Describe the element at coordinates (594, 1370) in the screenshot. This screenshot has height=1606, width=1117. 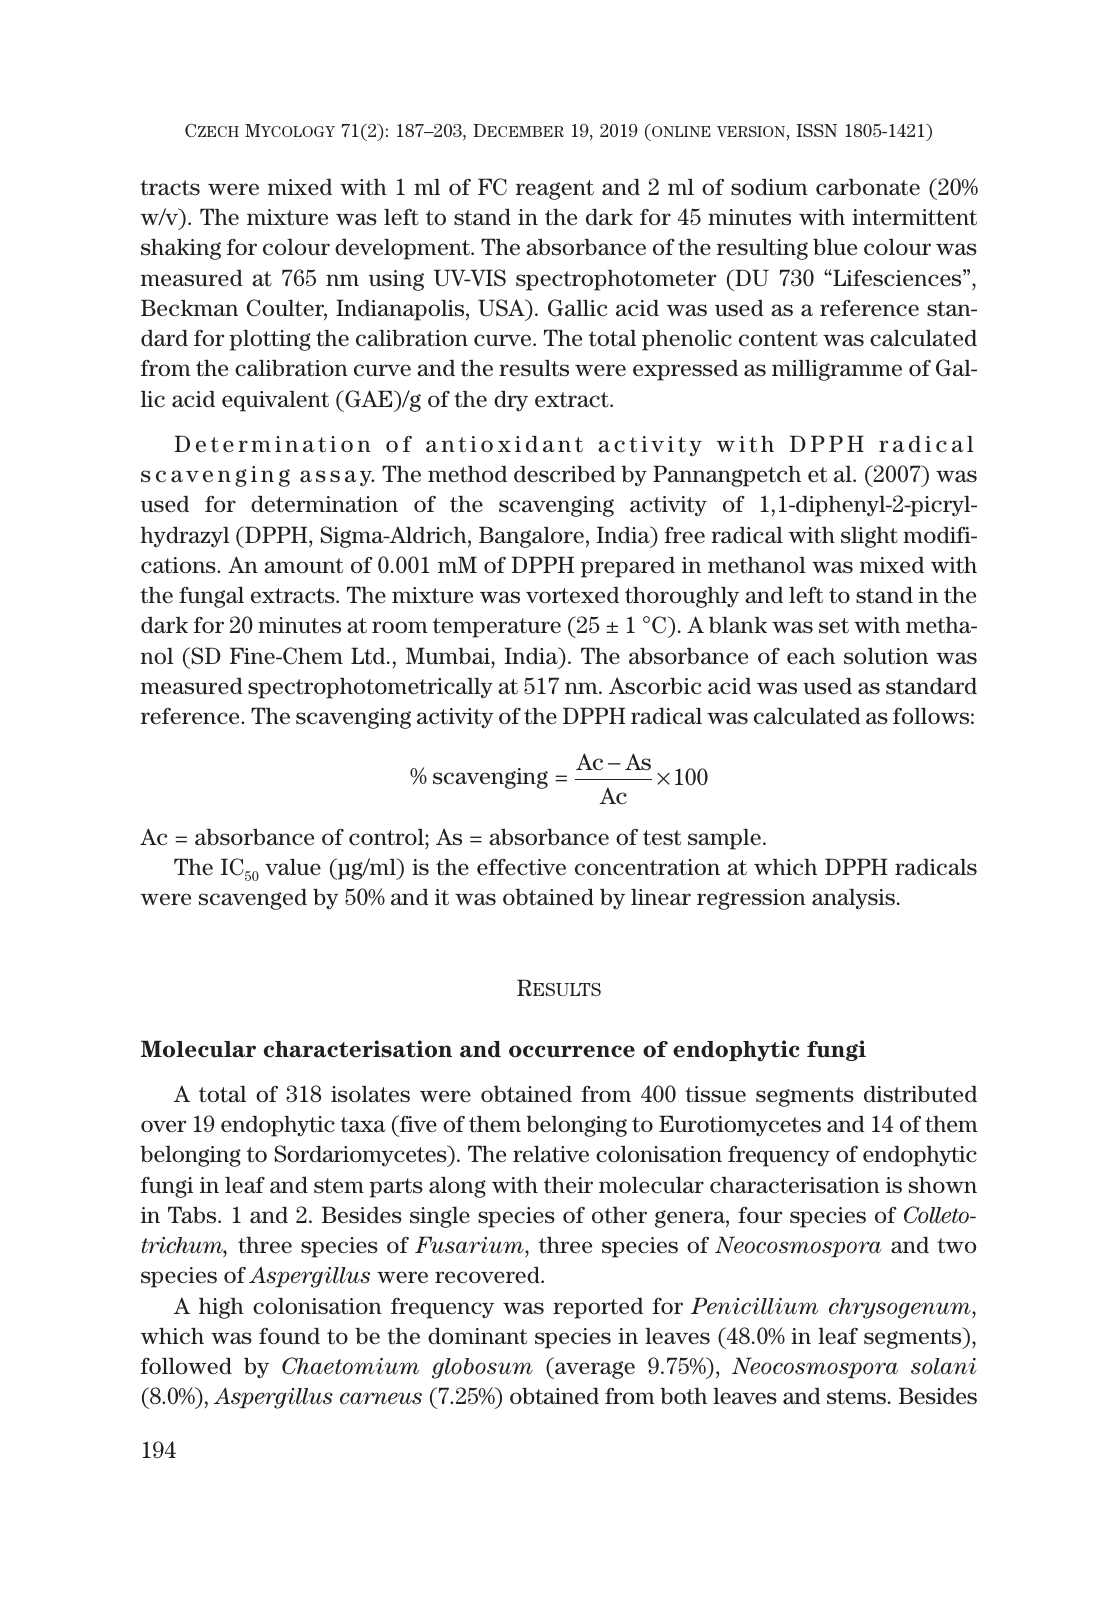
I see `average` at that location.
